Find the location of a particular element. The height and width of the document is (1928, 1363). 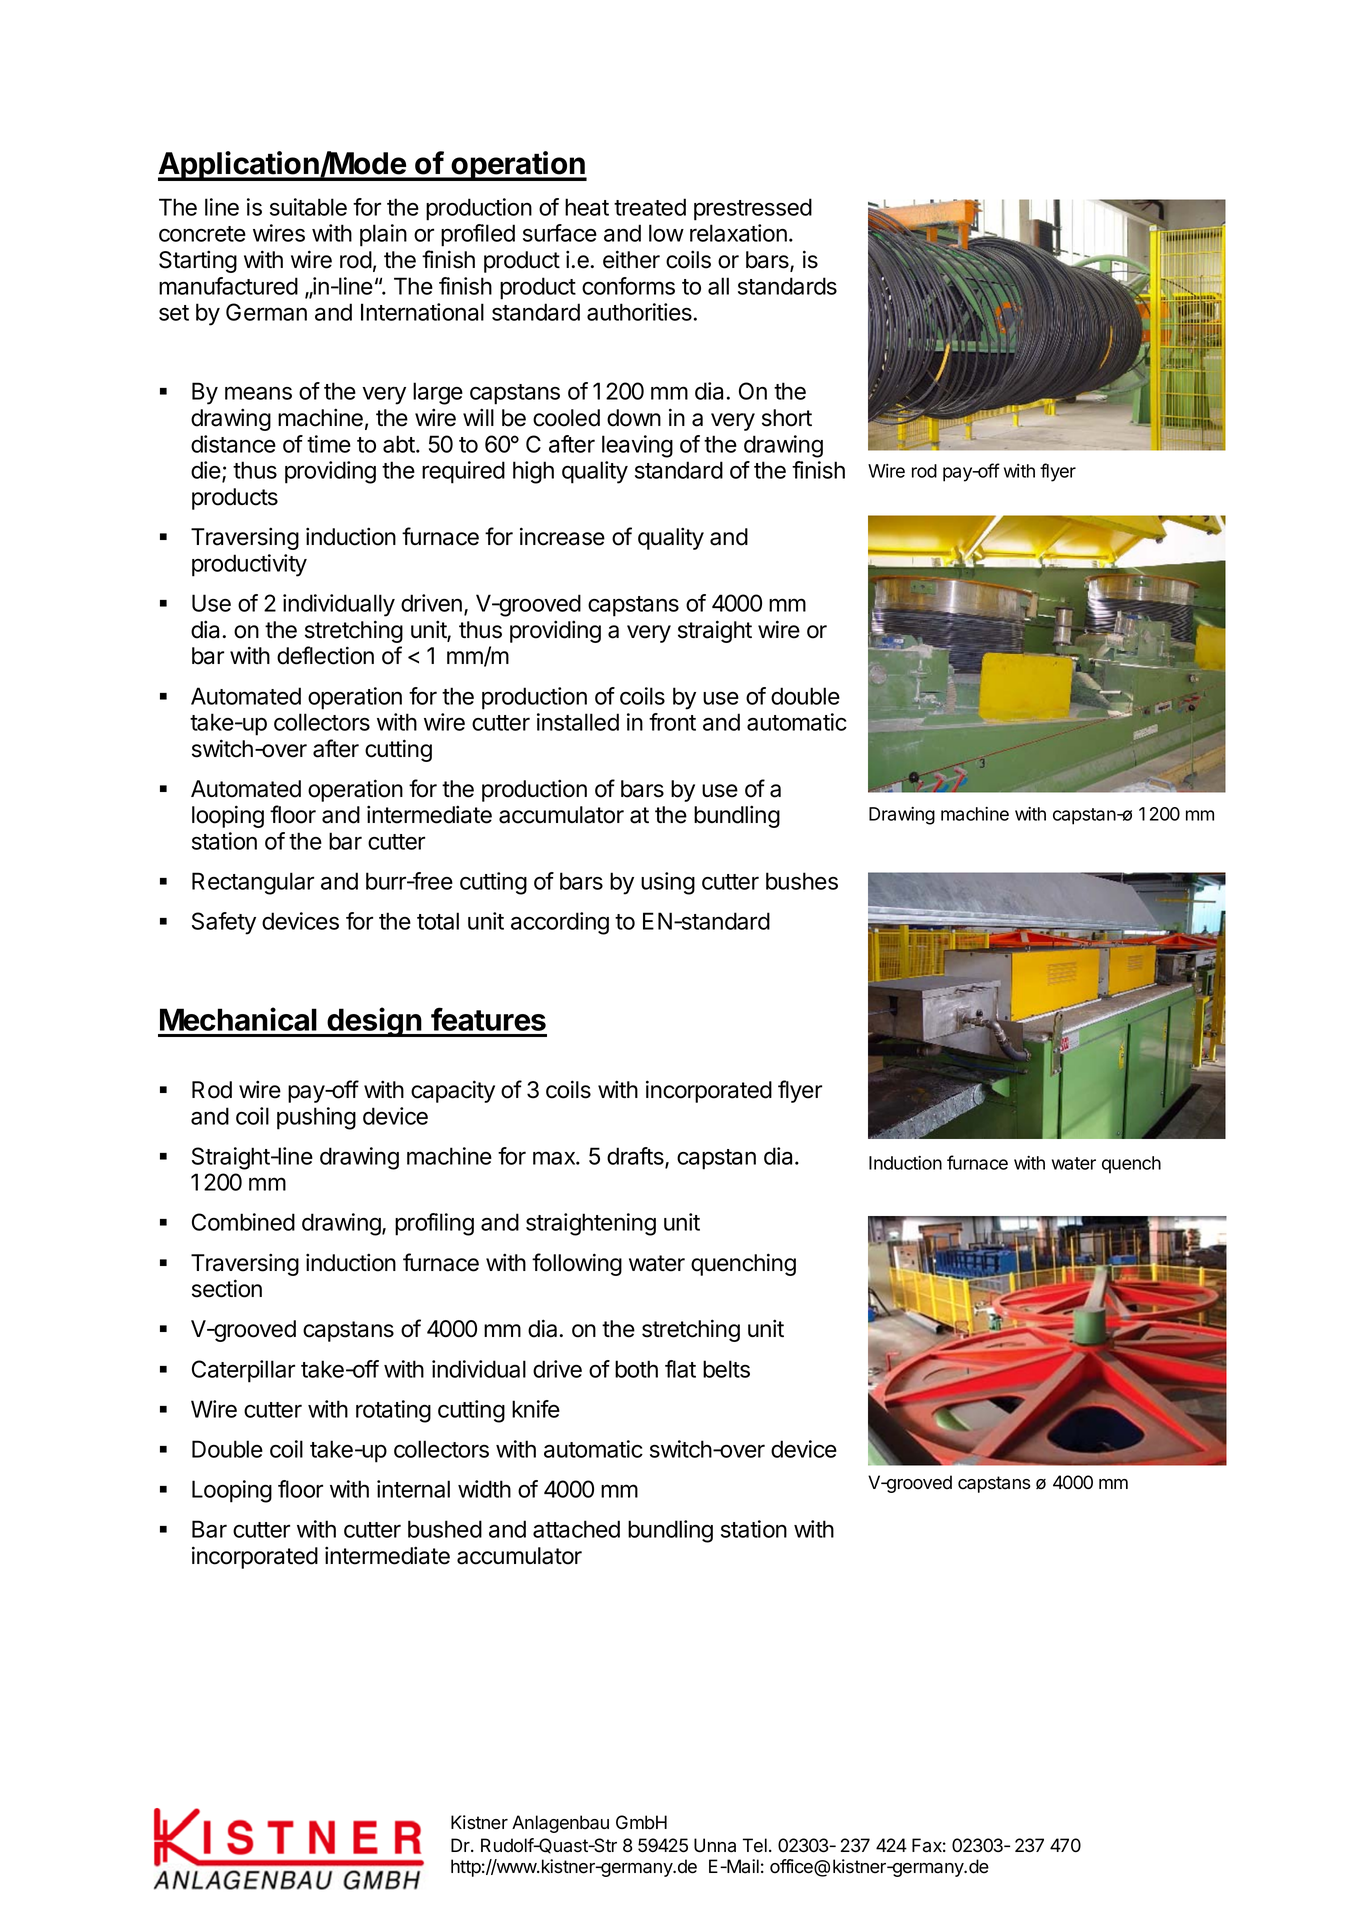

attached is located at coordinates (576, 1529).
